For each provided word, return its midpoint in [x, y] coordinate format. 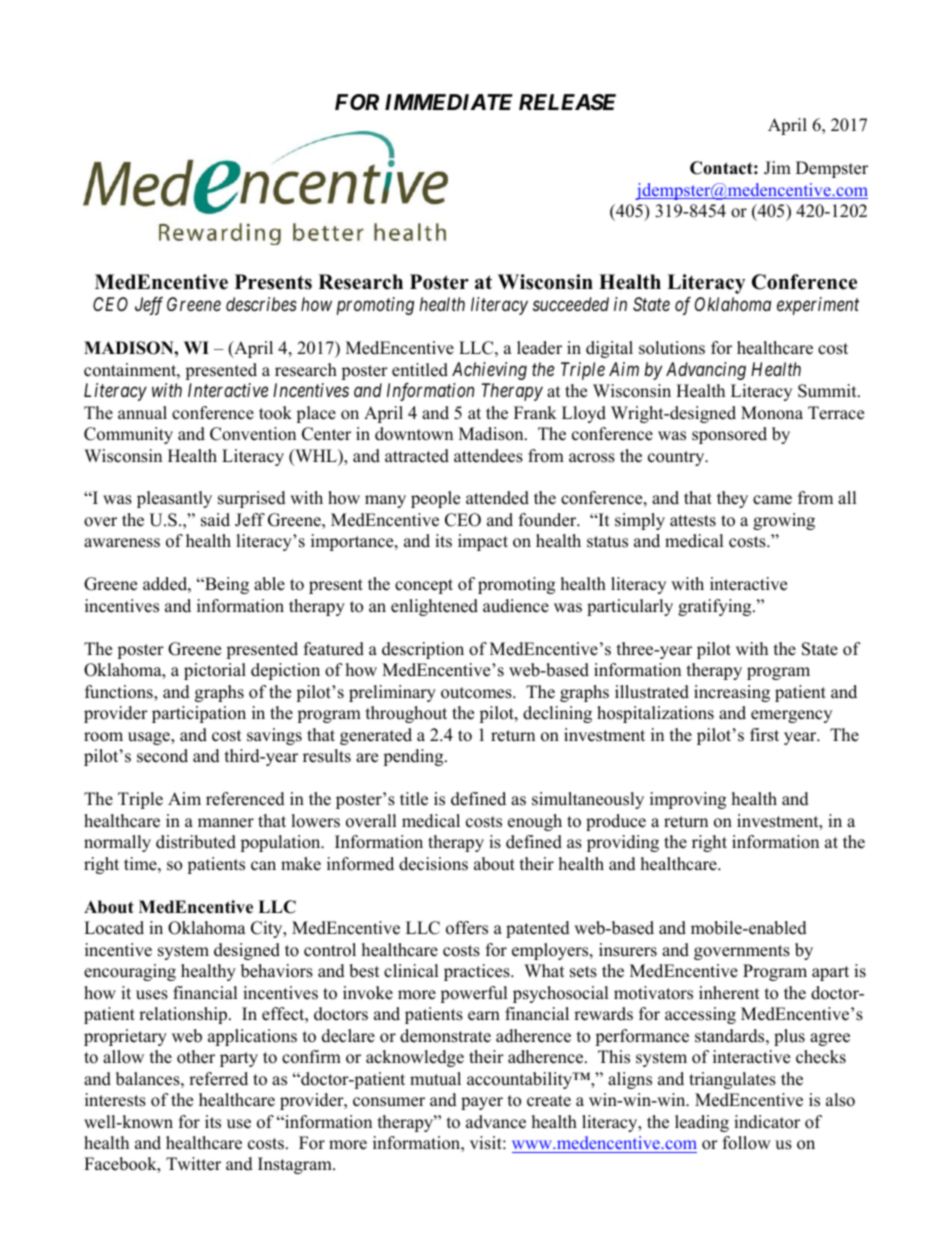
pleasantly [174, 499]
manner [226, 823]
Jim [777, 168]
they [732, 499]
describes [261, 304]
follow [747, 1143]
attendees [488, 456]
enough [535, 822]
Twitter [193, 1164]
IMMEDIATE [449, 102]
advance [496, 1122]
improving [688, 800]
